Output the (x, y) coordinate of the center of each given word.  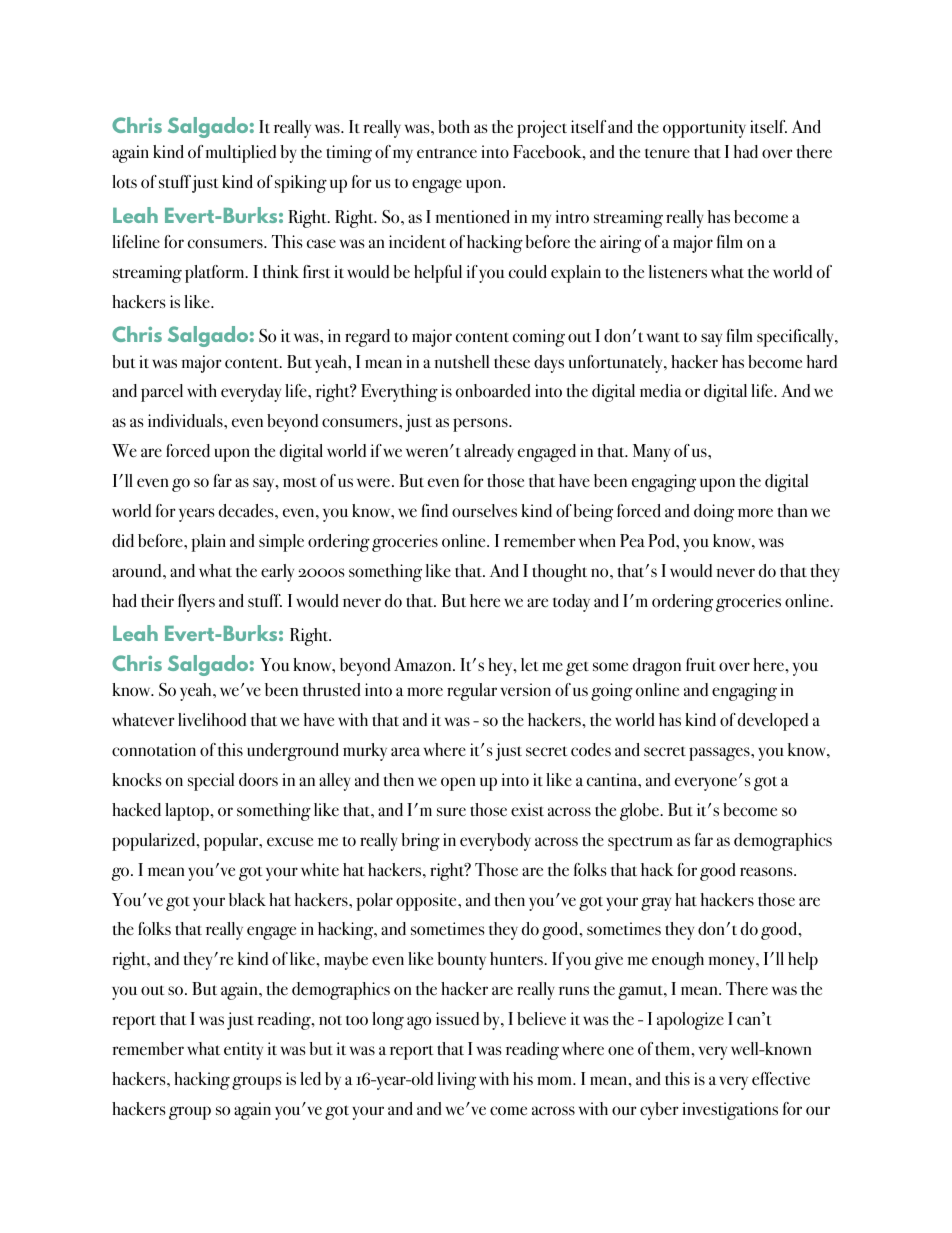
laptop (188, 812)
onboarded (493, 391)
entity (243, 1051)
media (661, 391)
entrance (447, 153)
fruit (701, 665)
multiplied (240, 154)
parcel (162, 393)
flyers (196, 603)
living (456, 1081)
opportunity (704, 129)
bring (420, 842)
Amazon (424, 665)
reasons (767, 872)
